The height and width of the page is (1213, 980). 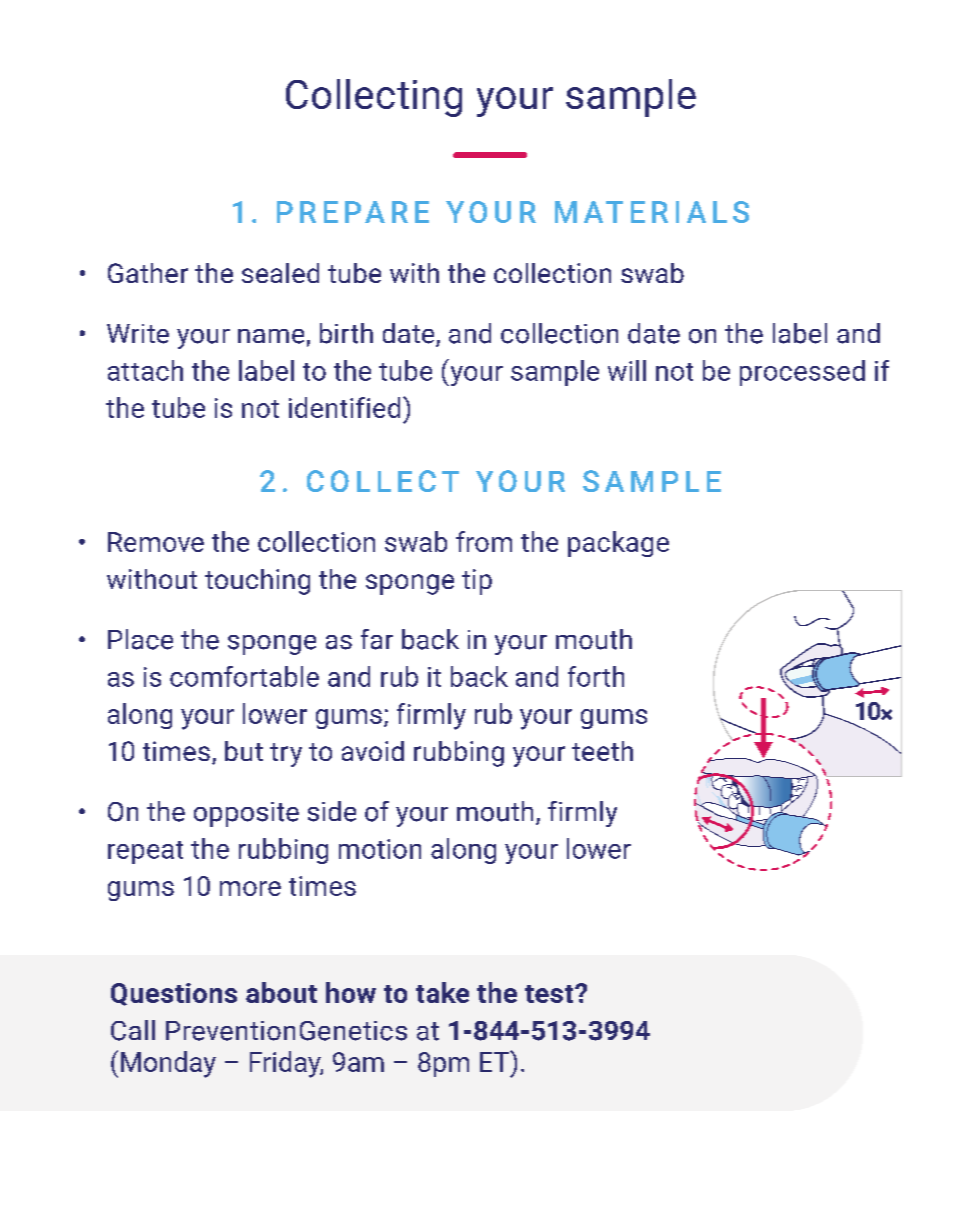 I want to click on processed, so click(x=802, y=373).
